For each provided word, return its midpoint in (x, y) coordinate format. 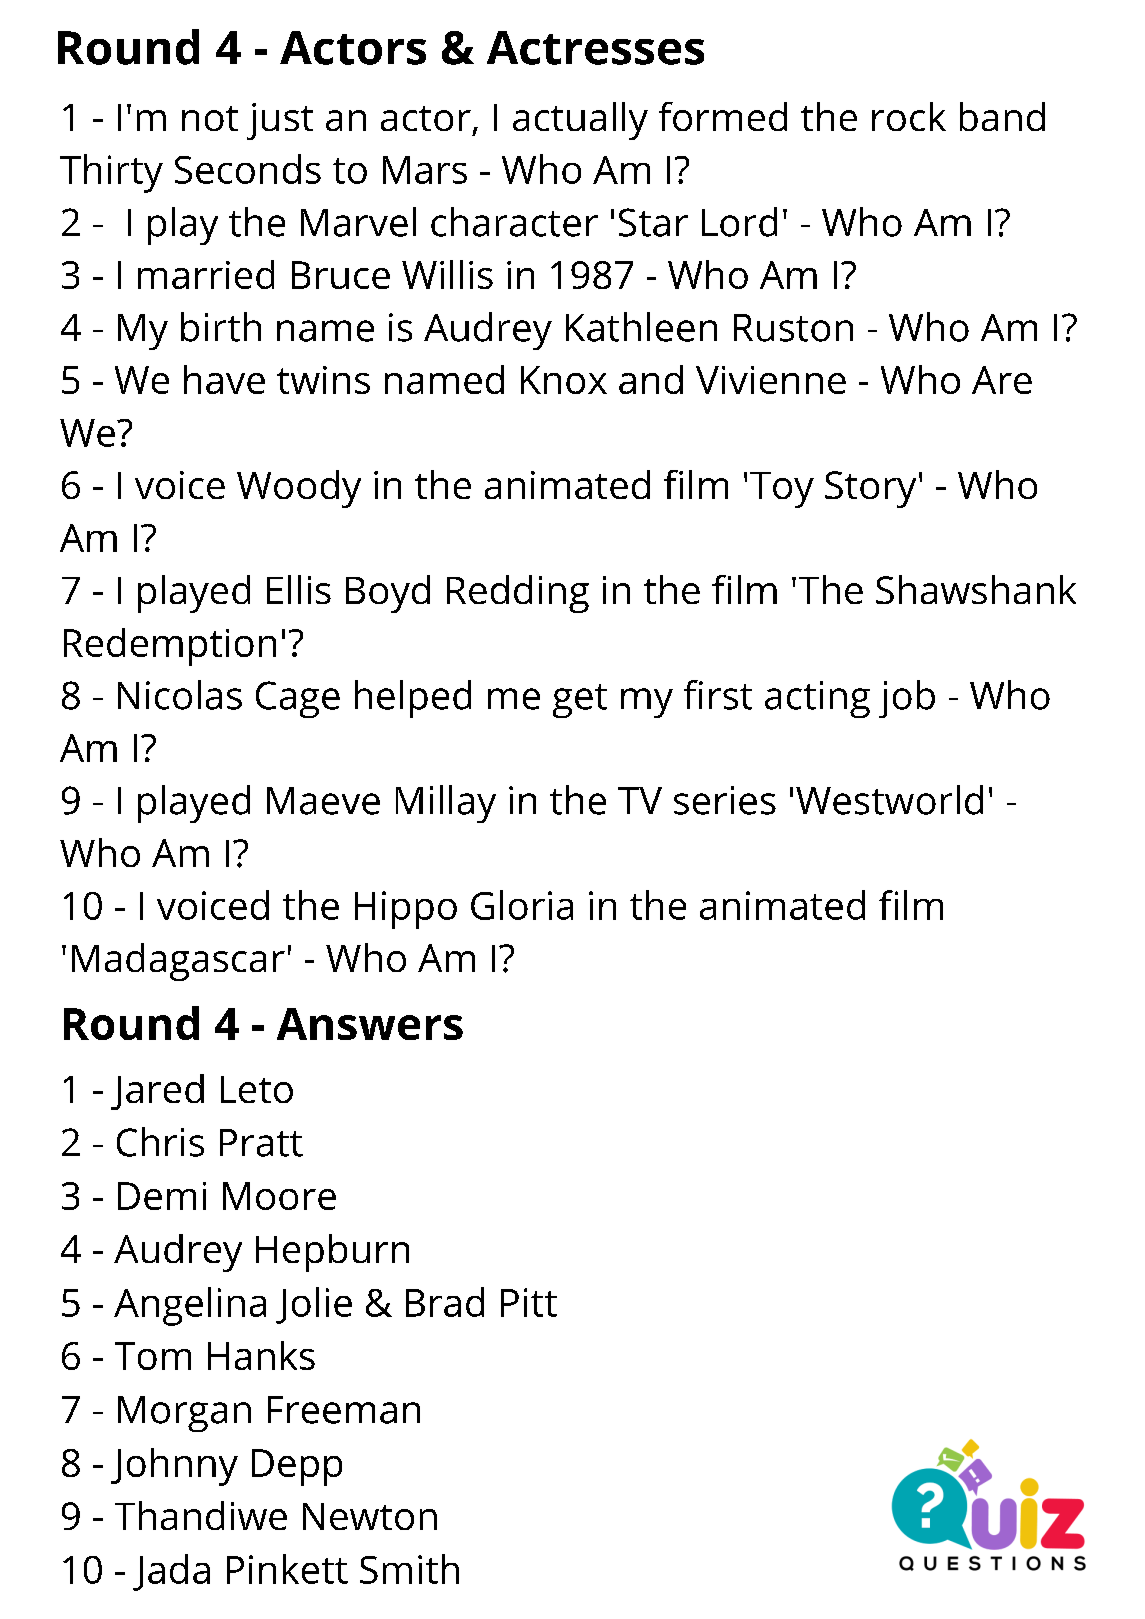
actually (580, 121)
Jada (171, 1572)
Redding (518, 594)
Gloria (522, 905)
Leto (257, 1089)
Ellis (299, 589)
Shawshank (976, 589)
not (210, 118)
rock (909, 116)
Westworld (889, 800)
